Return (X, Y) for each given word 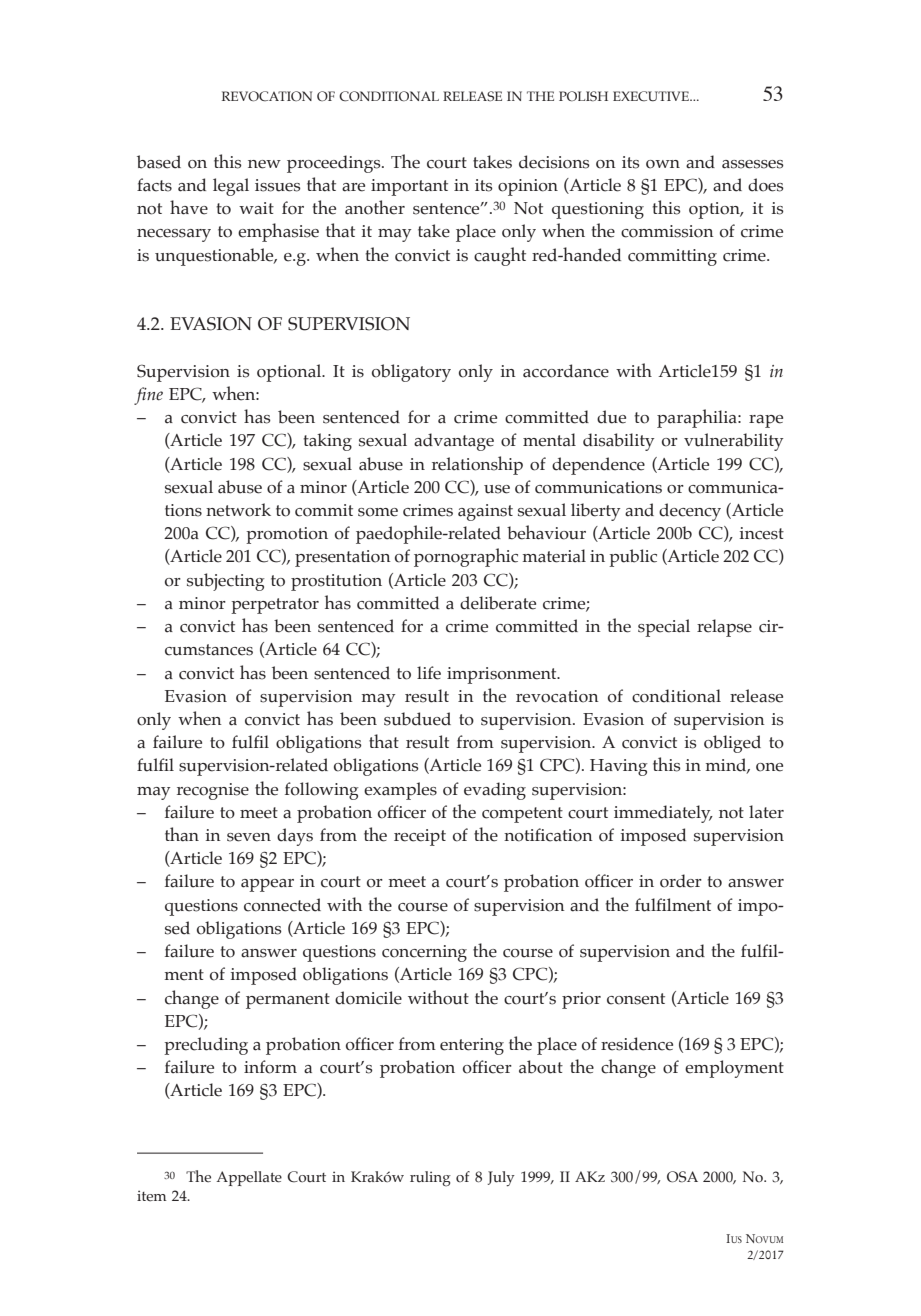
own (663, 164)
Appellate (249, 1178)
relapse (724, 628)
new (264, 164)
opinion (528, 187)
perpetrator (275, 606)
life (429, 673)
